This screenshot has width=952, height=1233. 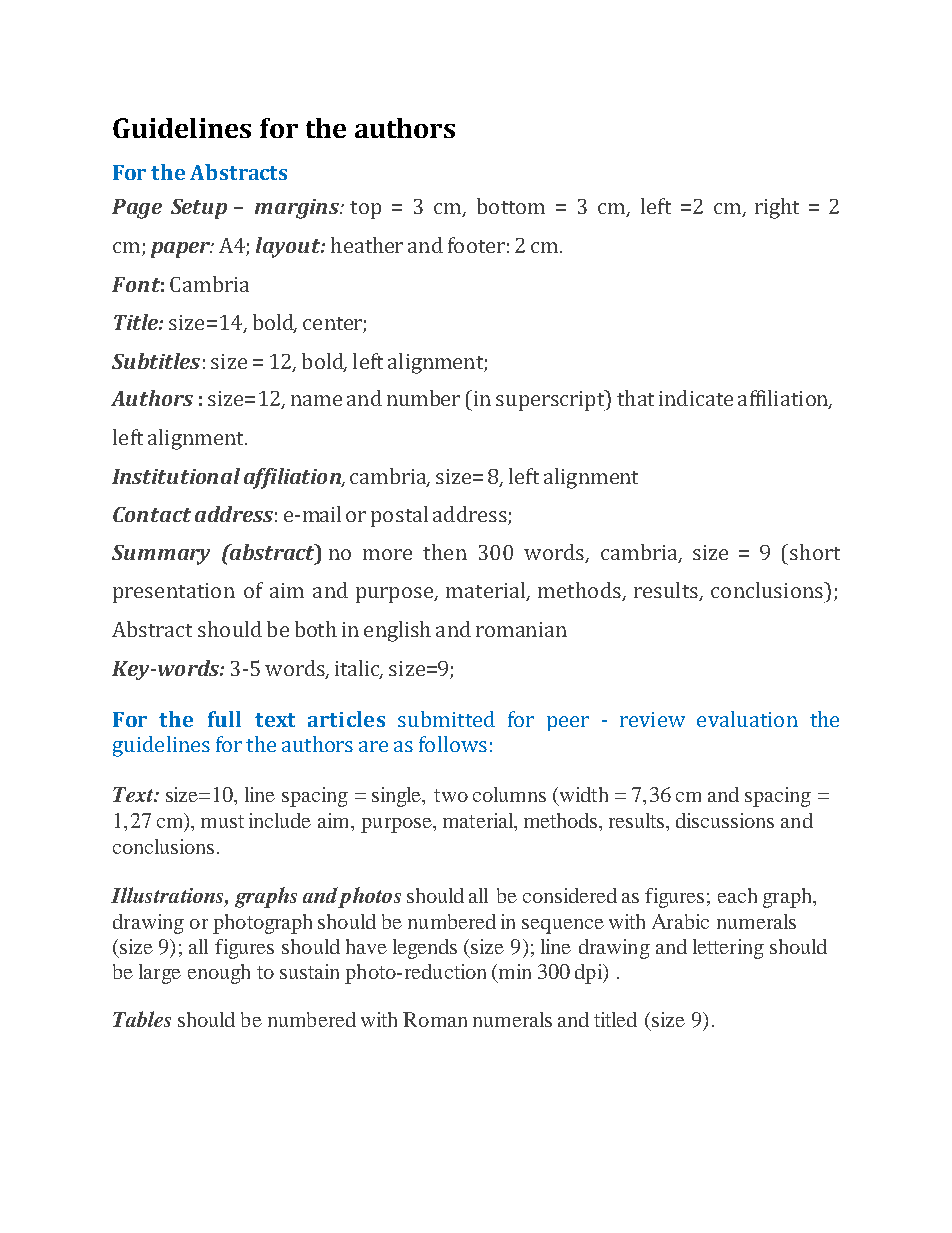 I want to click on short, so click(x=815, y=552).
